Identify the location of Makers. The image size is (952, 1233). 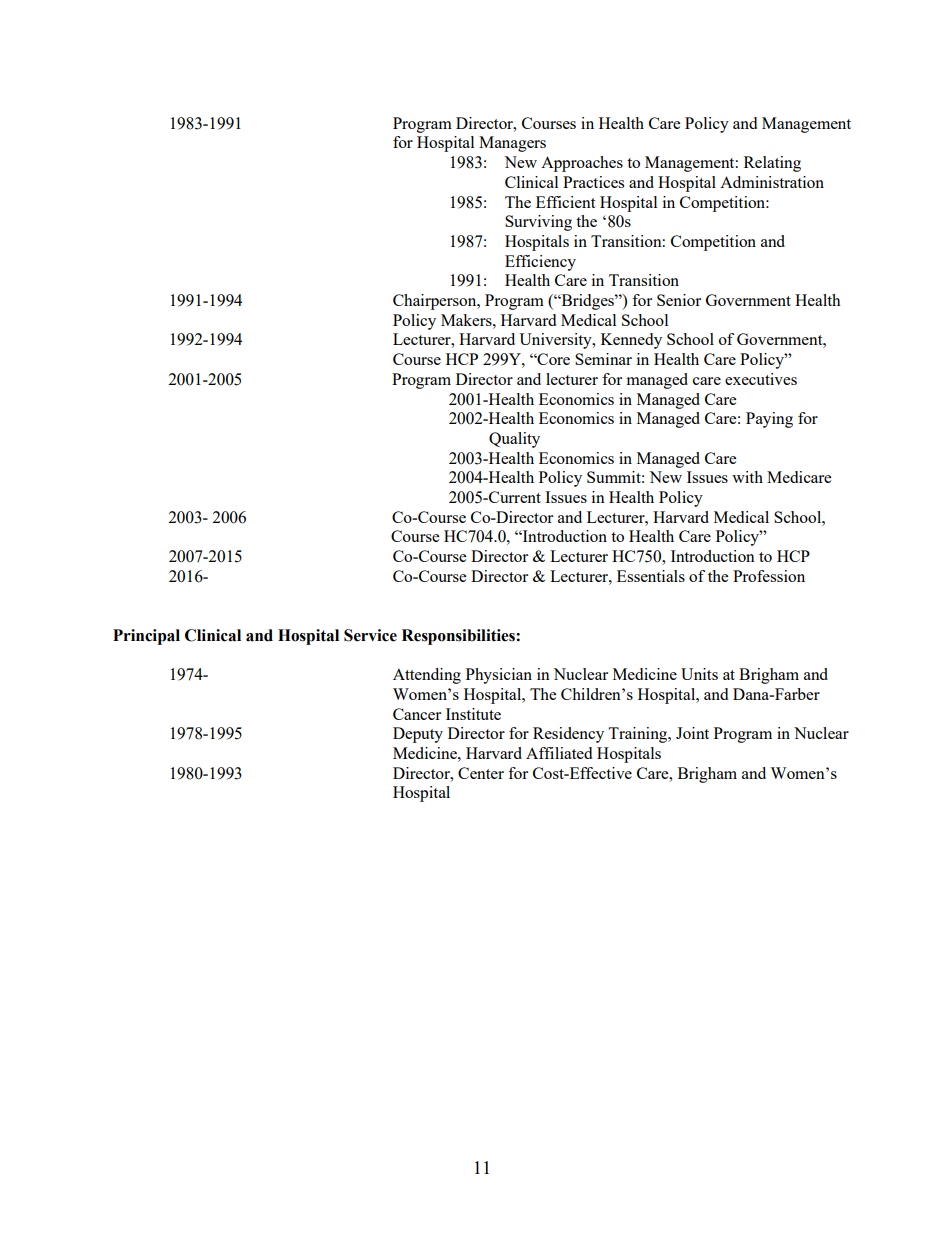
(467, 320).
